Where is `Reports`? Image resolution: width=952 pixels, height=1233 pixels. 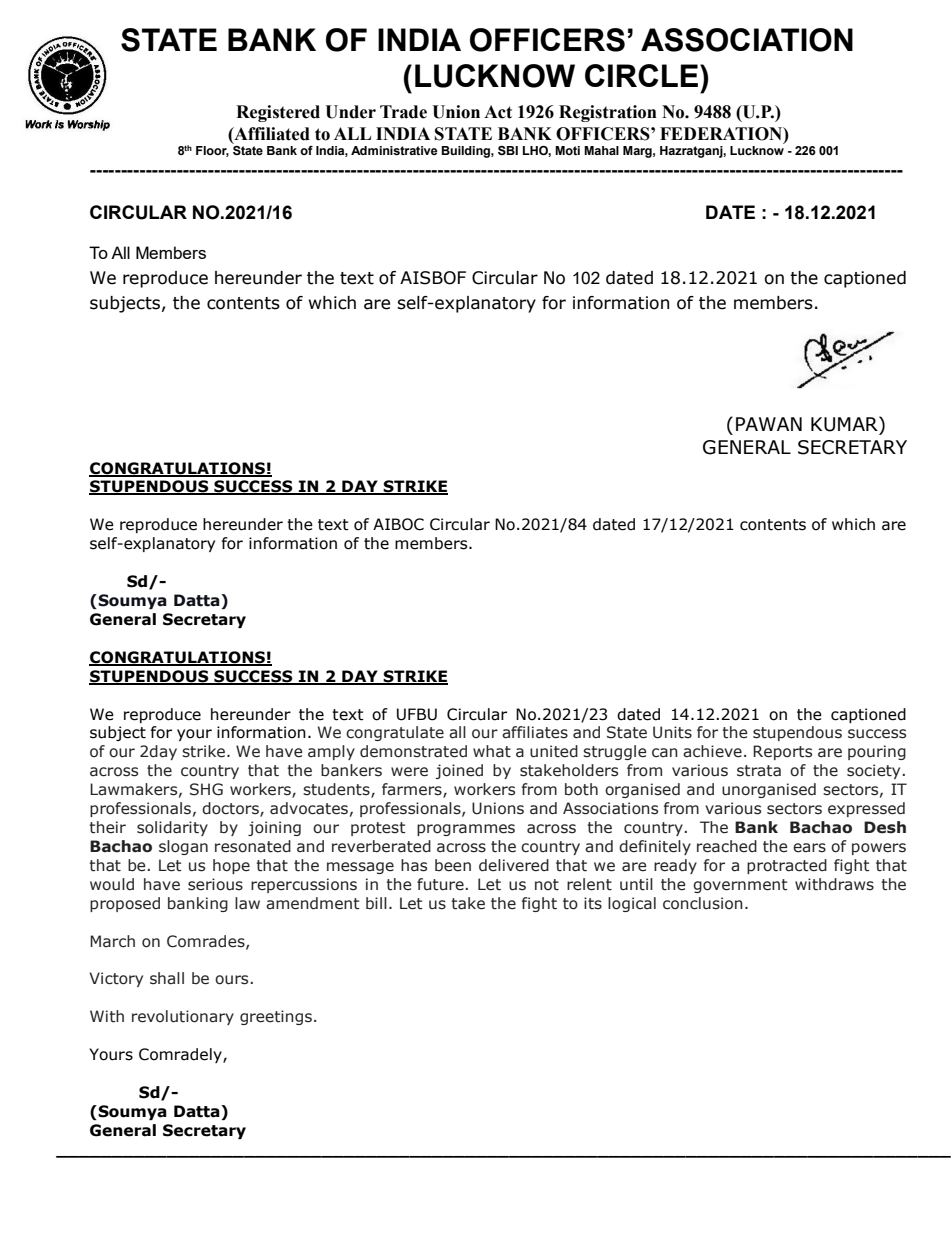
Reports is located at coordinates (782, 752).
